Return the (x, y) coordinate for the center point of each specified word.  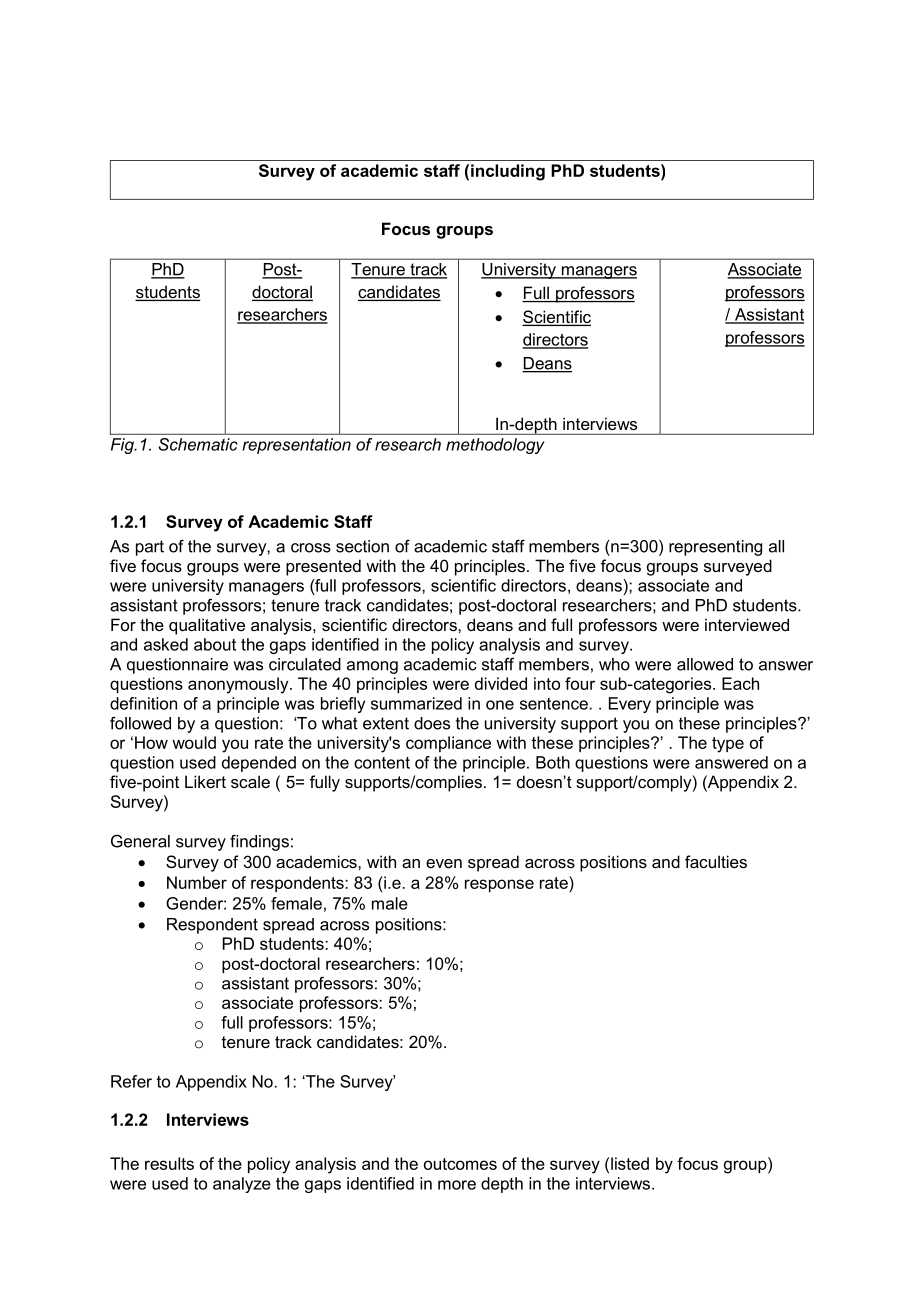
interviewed (747, 624)
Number (197, 882)
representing (715, 548)
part (150, 548)
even (444, 863)
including (508, 172)
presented (323, 567)
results (169, 1163)
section (362, 546)
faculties (716, 861)
